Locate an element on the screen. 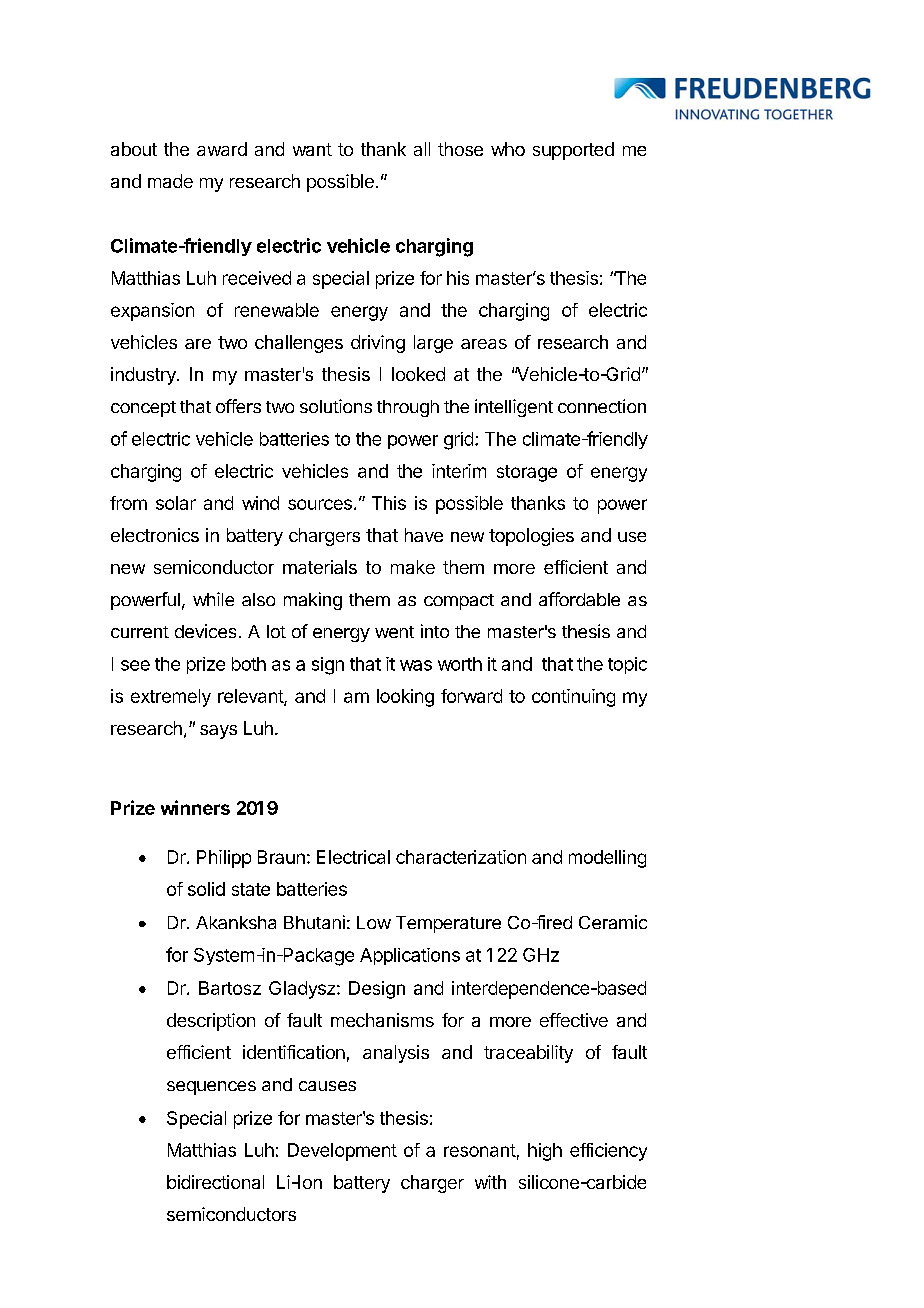 The image size is (924, 1308). bidirectional is located at coordinates (215, 1182).
